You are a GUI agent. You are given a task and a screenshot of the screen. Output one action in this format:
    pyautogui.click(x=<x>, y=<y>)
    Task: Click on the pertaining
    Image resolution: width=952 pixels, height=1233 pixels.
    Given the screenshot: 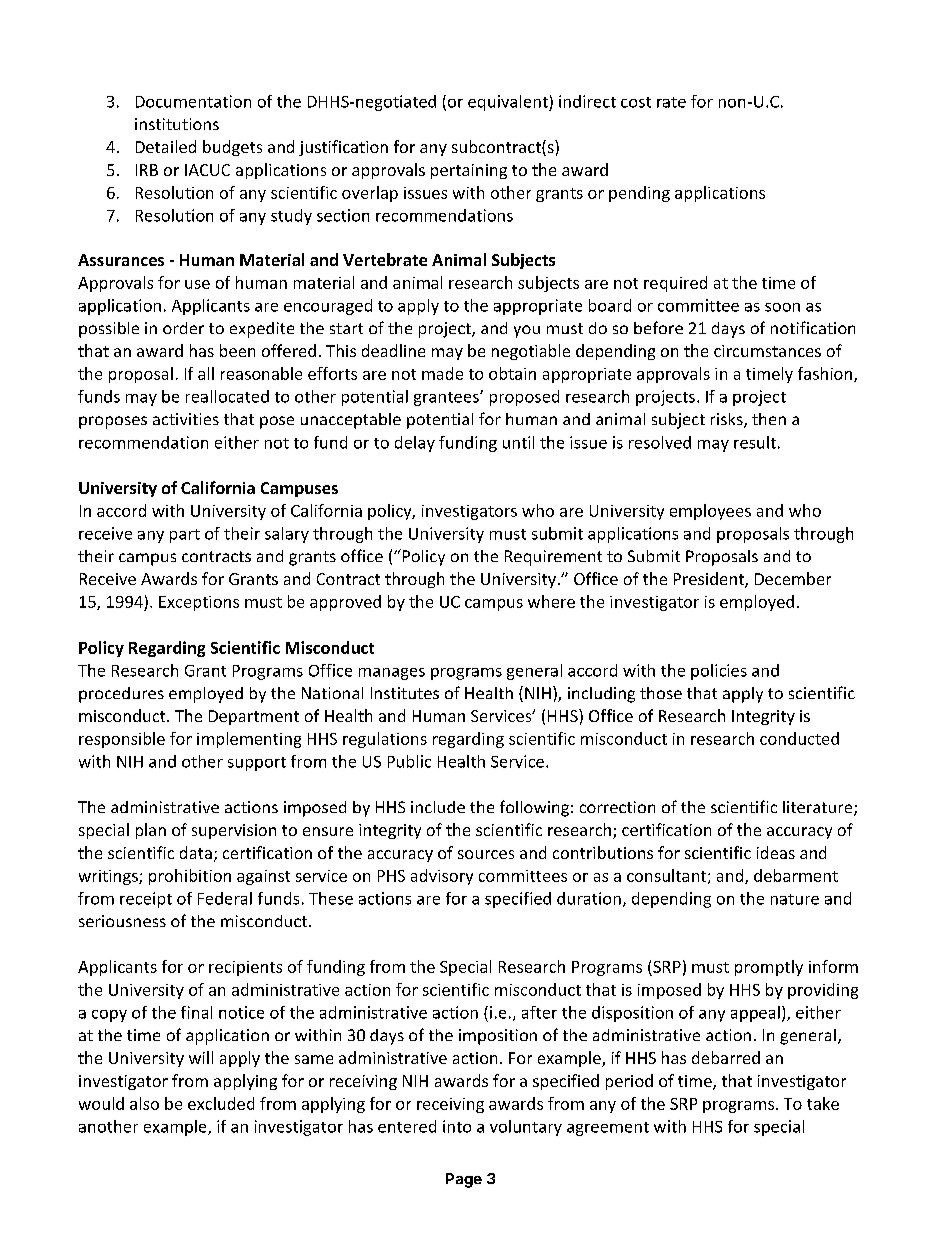 What is the action you would take?
    pyautogui.click(x=469, y=171)
